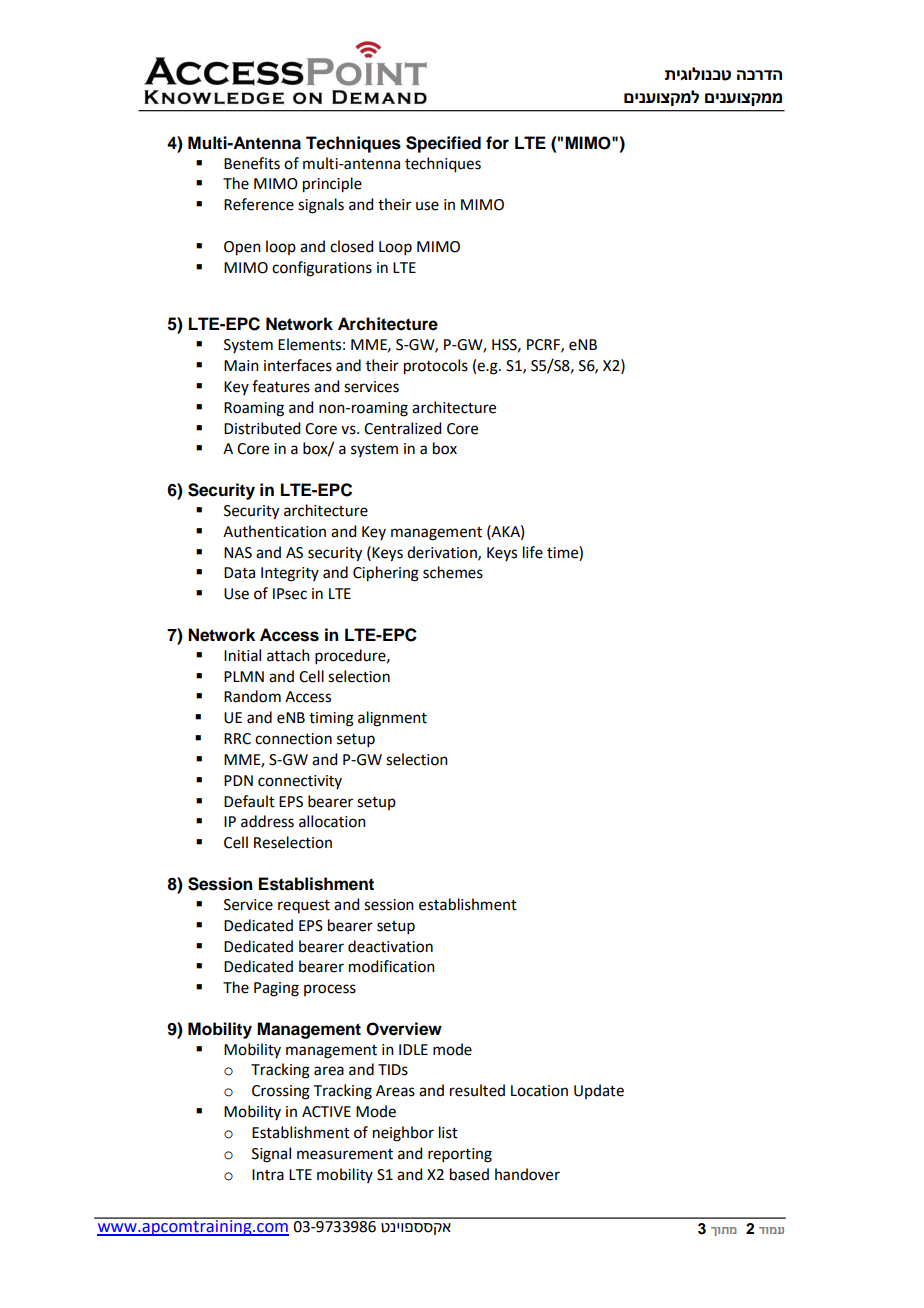 This page has width=924, height=1308. What do you see at coordinates (497, 143) in the page?
I see `for` at bounding box center [497, 143].
